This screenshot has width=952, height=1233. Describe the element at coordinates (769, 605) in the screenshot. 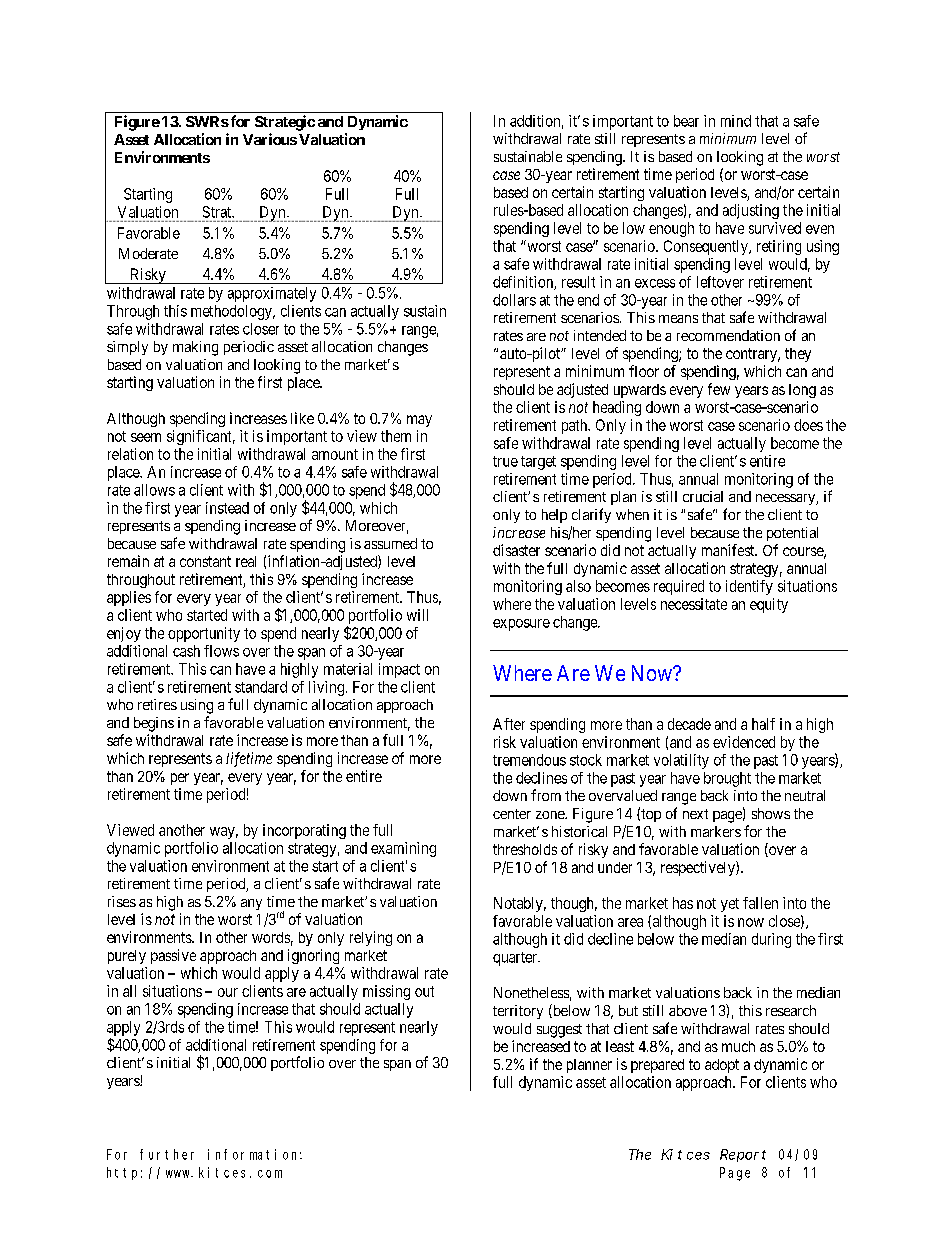

I see `equity` at that location.
